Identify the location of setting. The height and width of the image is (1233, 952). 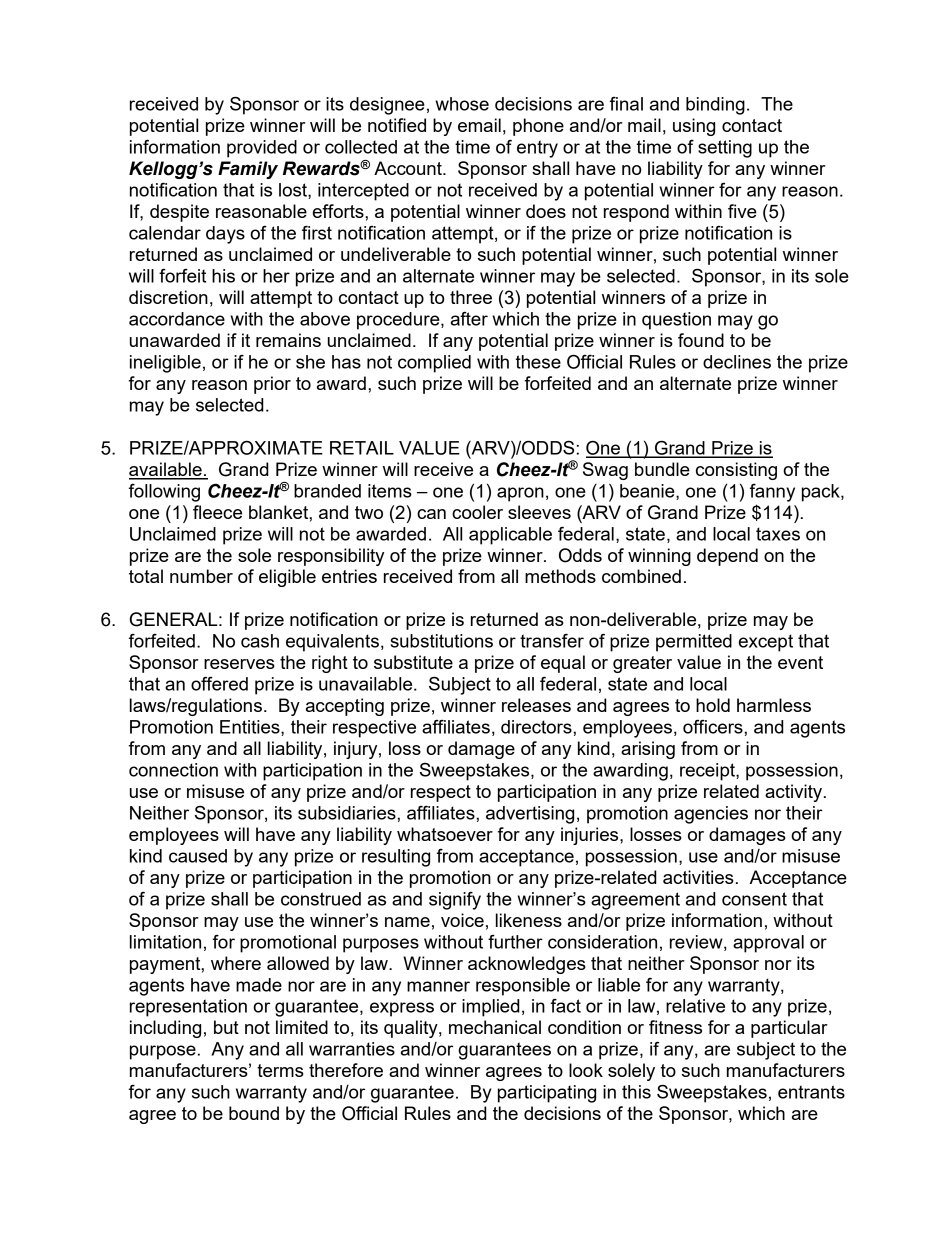
(725, 149).
